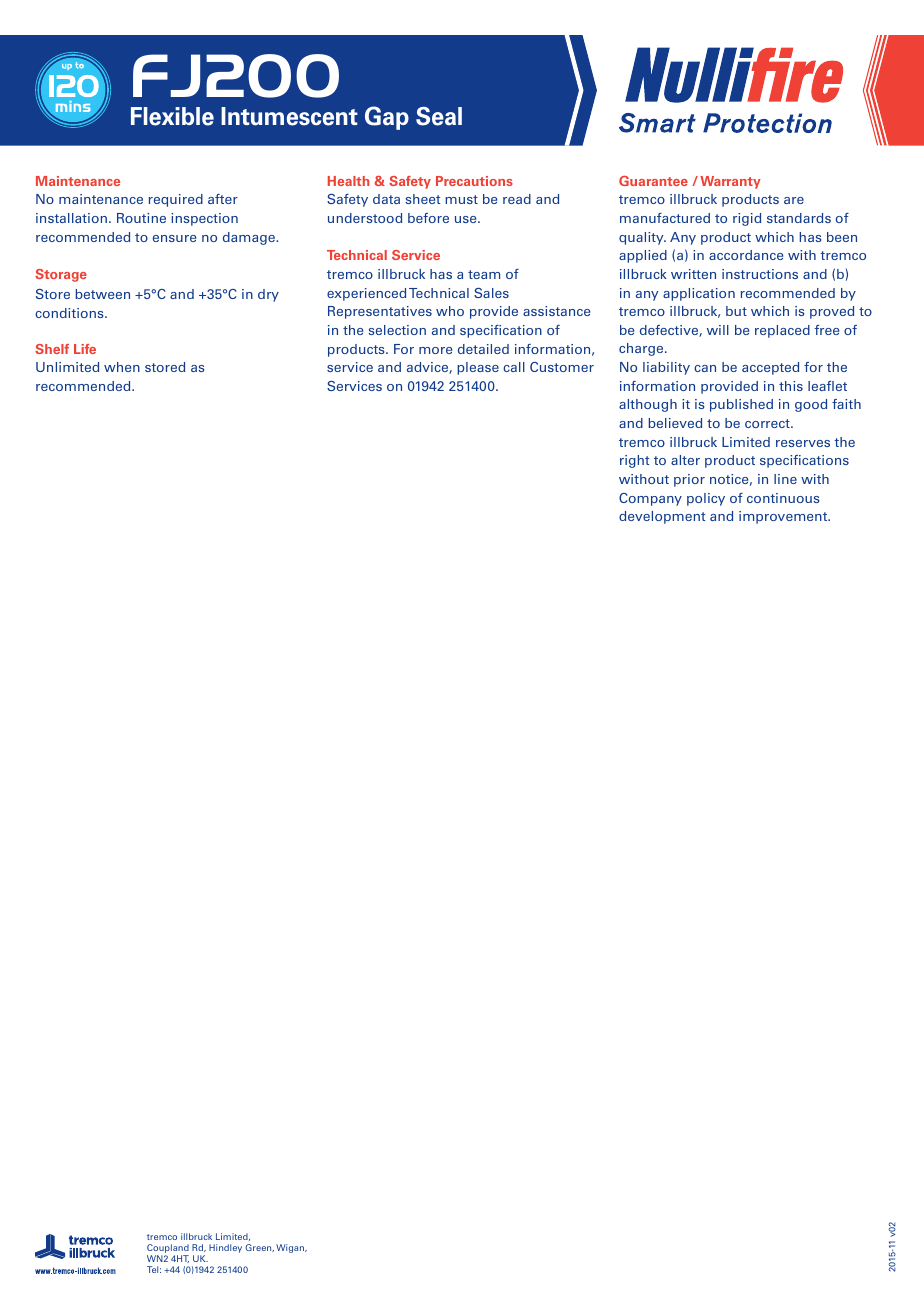  Describe the element at coordinates (439, 116) in the screenshot. I see `Seal` at that location.
